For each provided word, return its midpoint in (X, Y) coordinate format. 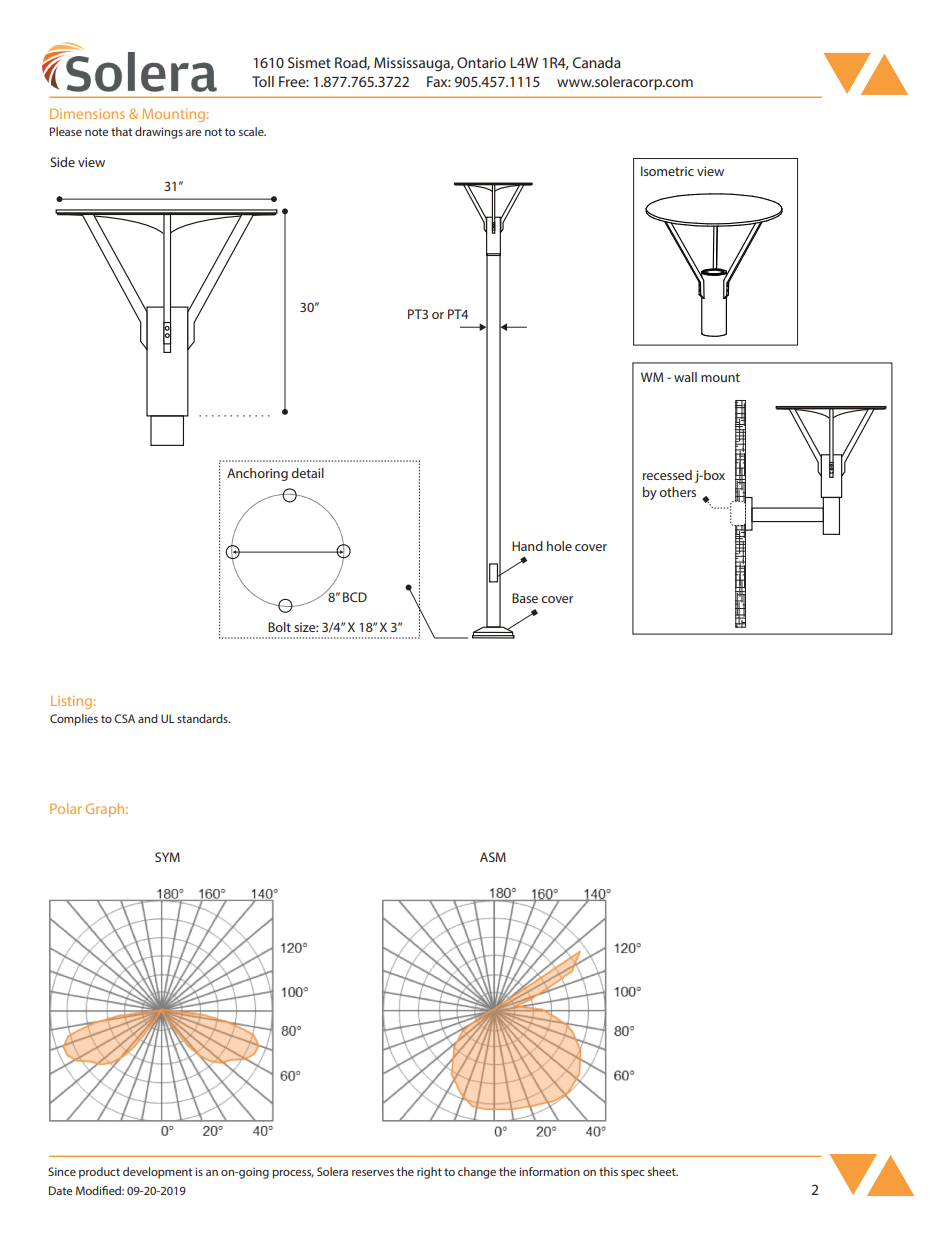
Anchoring (257, 474)
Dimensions (87, 113)
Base (525, 598)
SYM (167, 857)
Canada (597, 62)
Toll (263, 81)
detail (307, 473)
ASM (493, 857)
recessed (667, 475)
